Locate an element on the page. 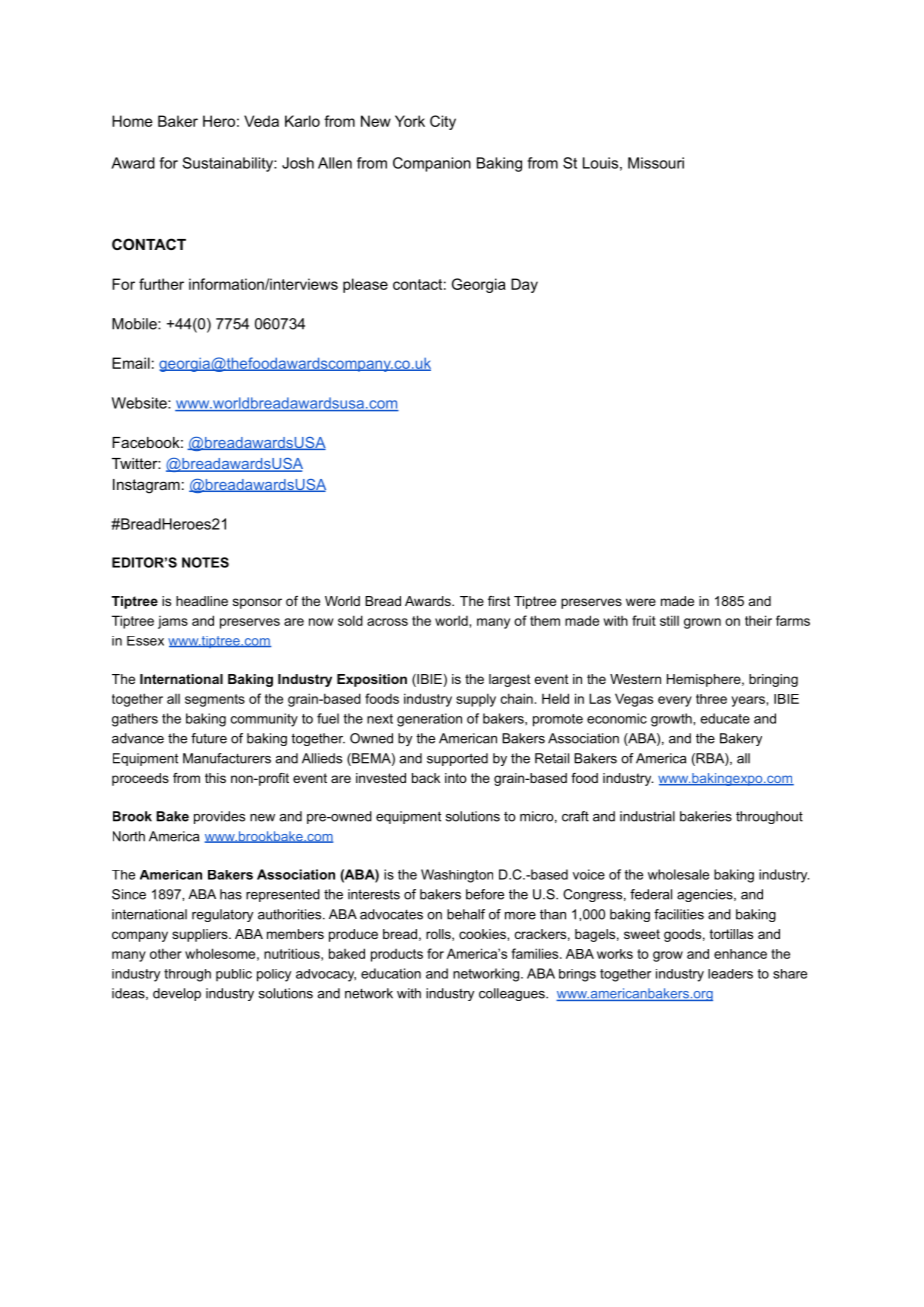 This document has width=924, height=1307. cookies is located at coordinates (483, 934).
